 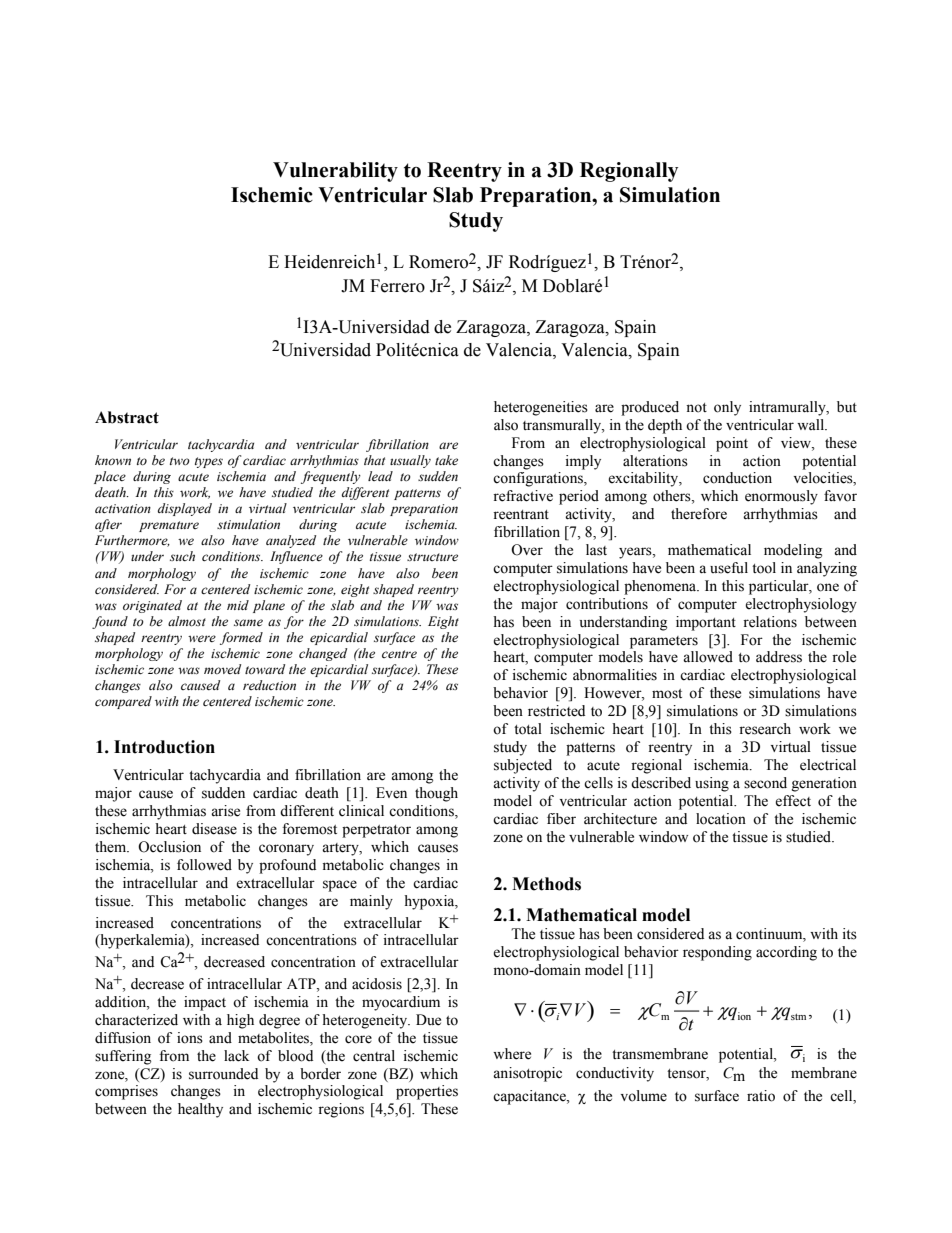 I want to click on two, so click(x=180, y=461).
